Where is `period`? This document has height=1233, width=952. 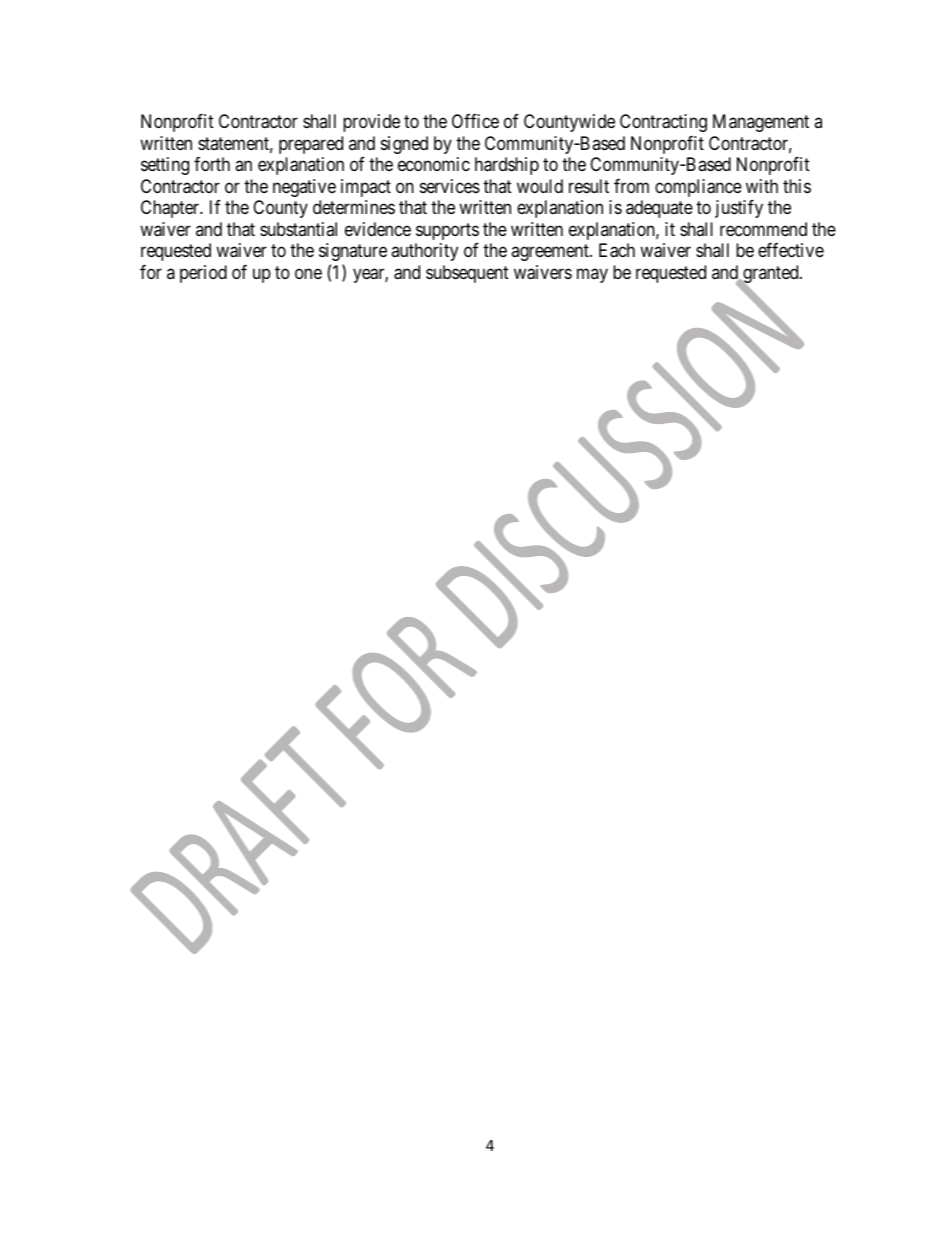 period is located at coordinates (203, 274).
